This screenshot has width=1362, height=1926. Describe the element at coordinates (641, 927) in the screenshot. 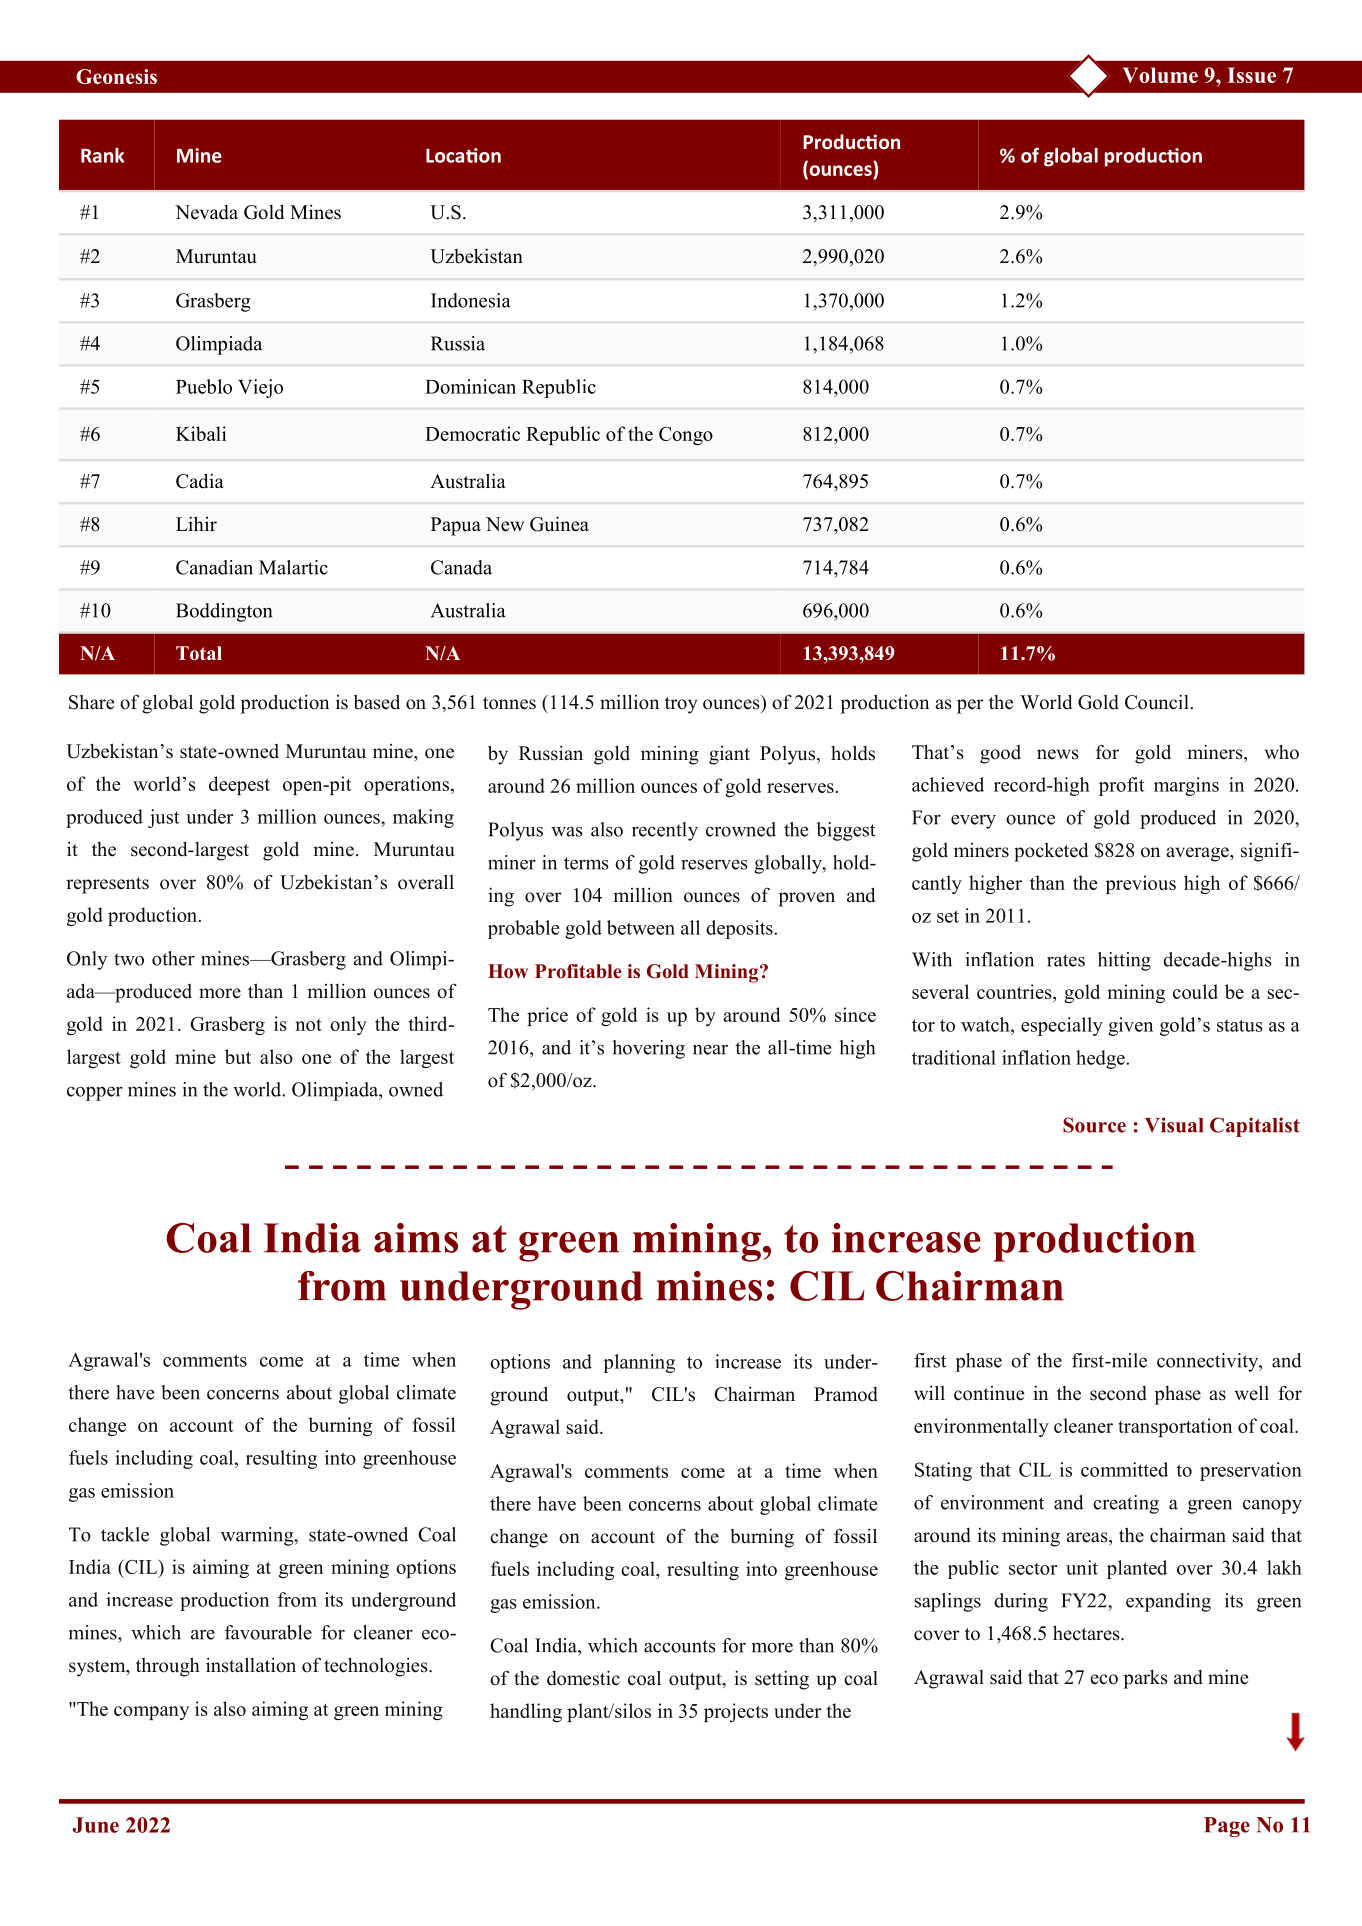

I see `between` at that location.
